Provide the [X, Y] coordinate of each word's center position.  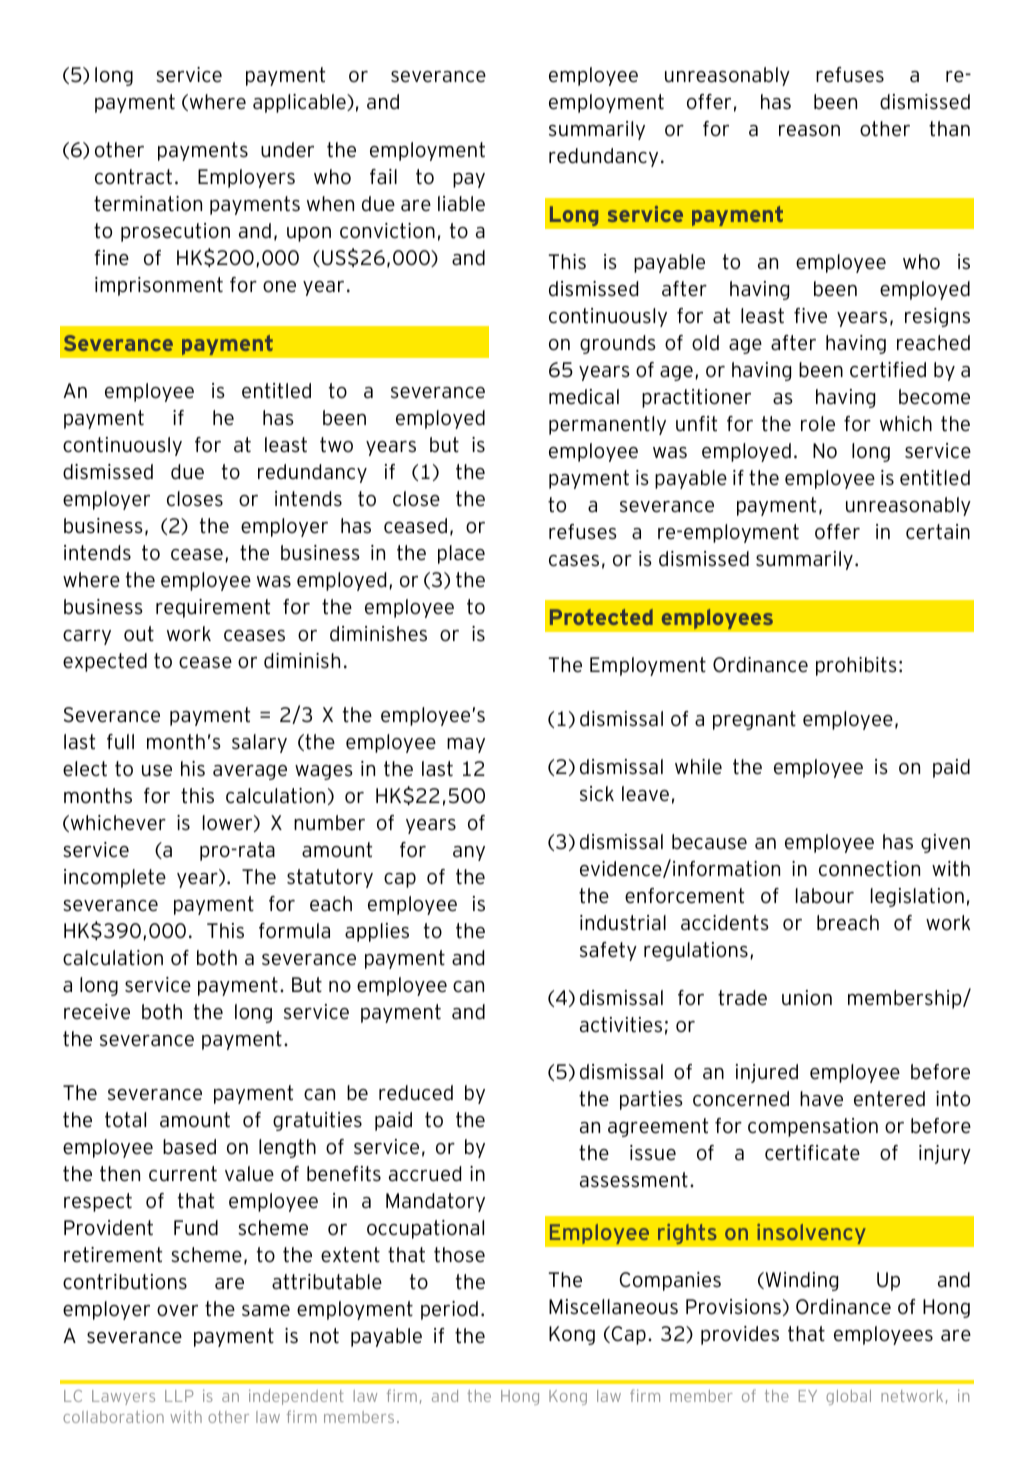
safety [608, 951]
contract [133, 177]
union [807, 998]
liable [461, 204]
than [949, 129]
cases [574, 561]
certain [938, 532]
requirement [213, 608]
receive [97, 1012]
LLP [179, 1396]
